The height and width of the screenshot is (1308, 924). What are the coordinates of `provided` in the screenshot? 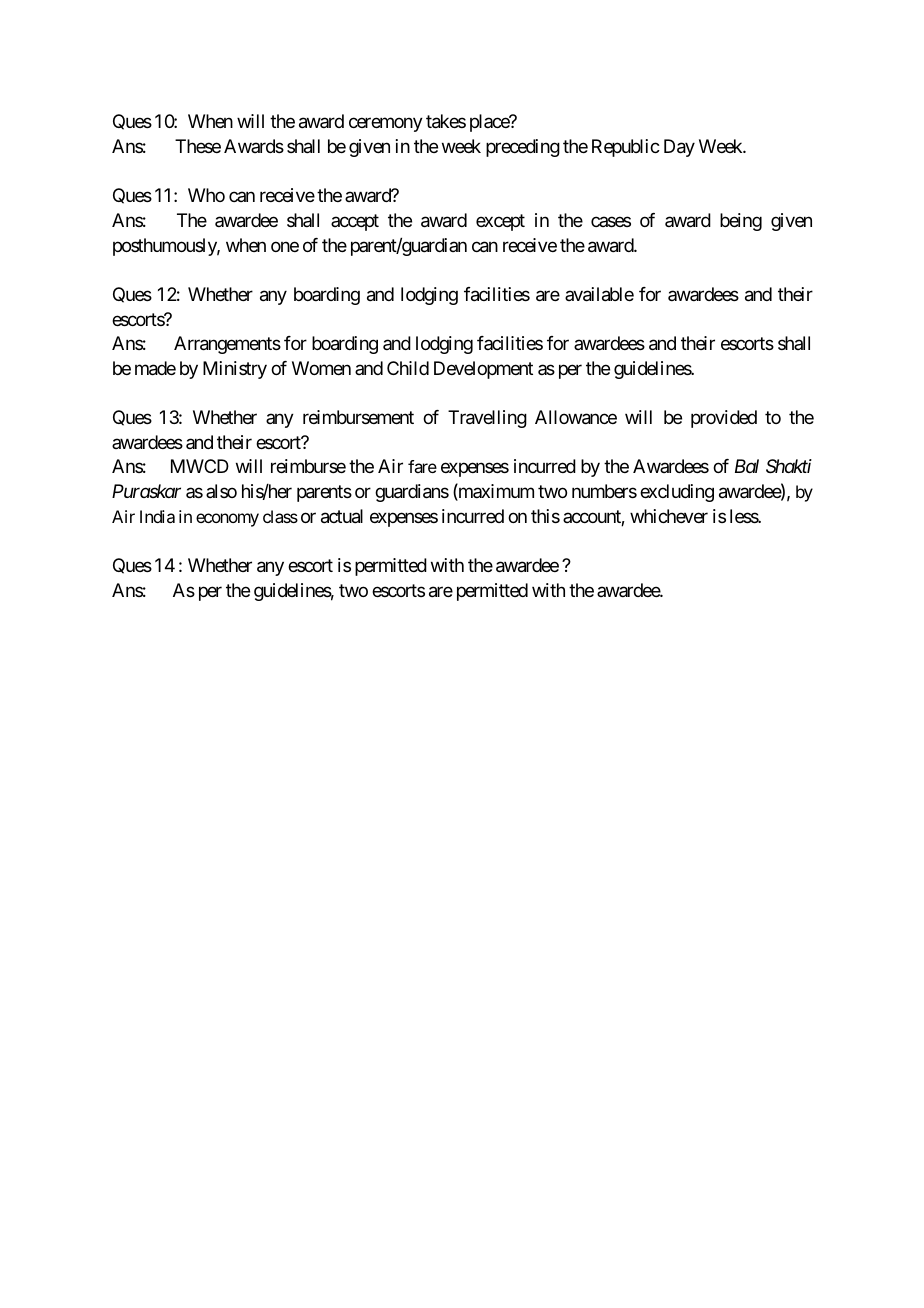 It's located at (724, 419).
